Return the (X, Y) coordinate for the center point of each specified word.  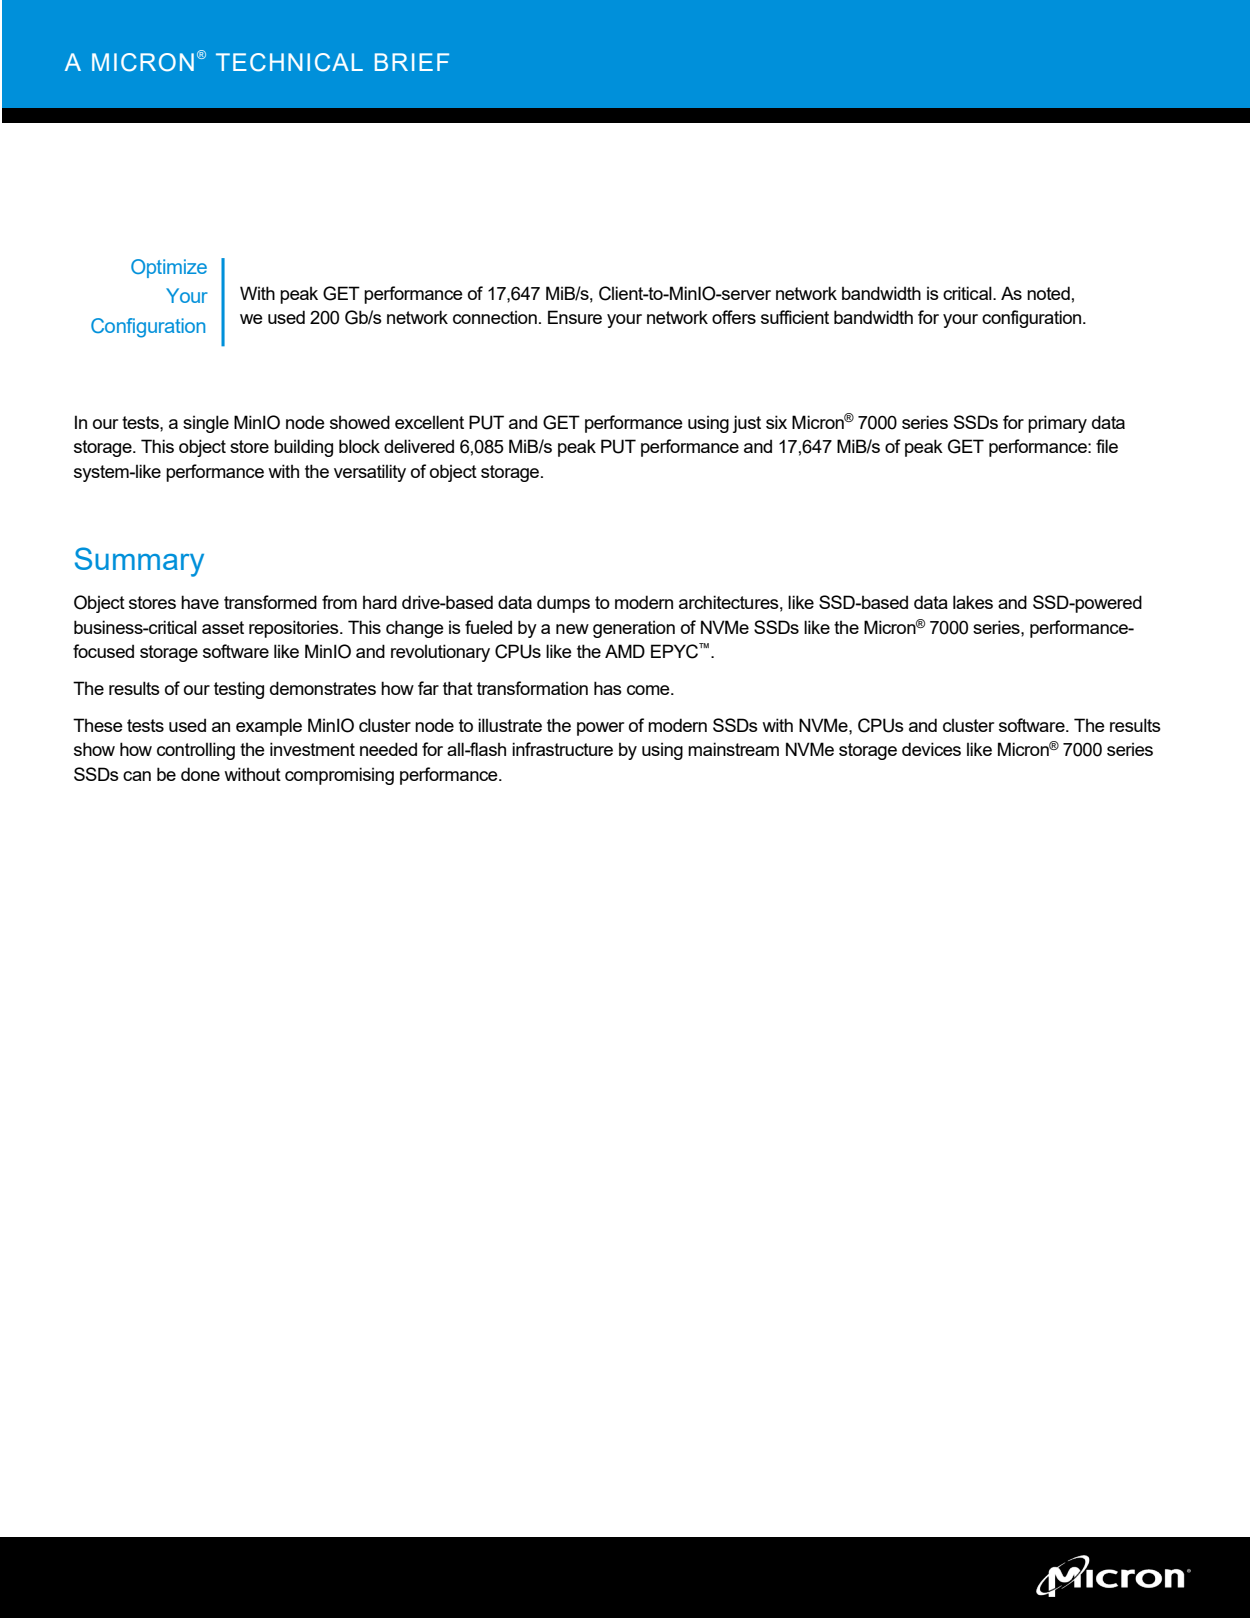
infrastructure (562, 749)
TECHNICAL (289, 62)
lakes (973, 602)
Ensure (575, 317)
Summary (139, 562)
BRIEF (412, 62)
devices (931, 749)
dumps (563, 604)
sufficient (795, 317)
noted (1048, 293)
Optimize (169, 268)
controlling (196, 751)
